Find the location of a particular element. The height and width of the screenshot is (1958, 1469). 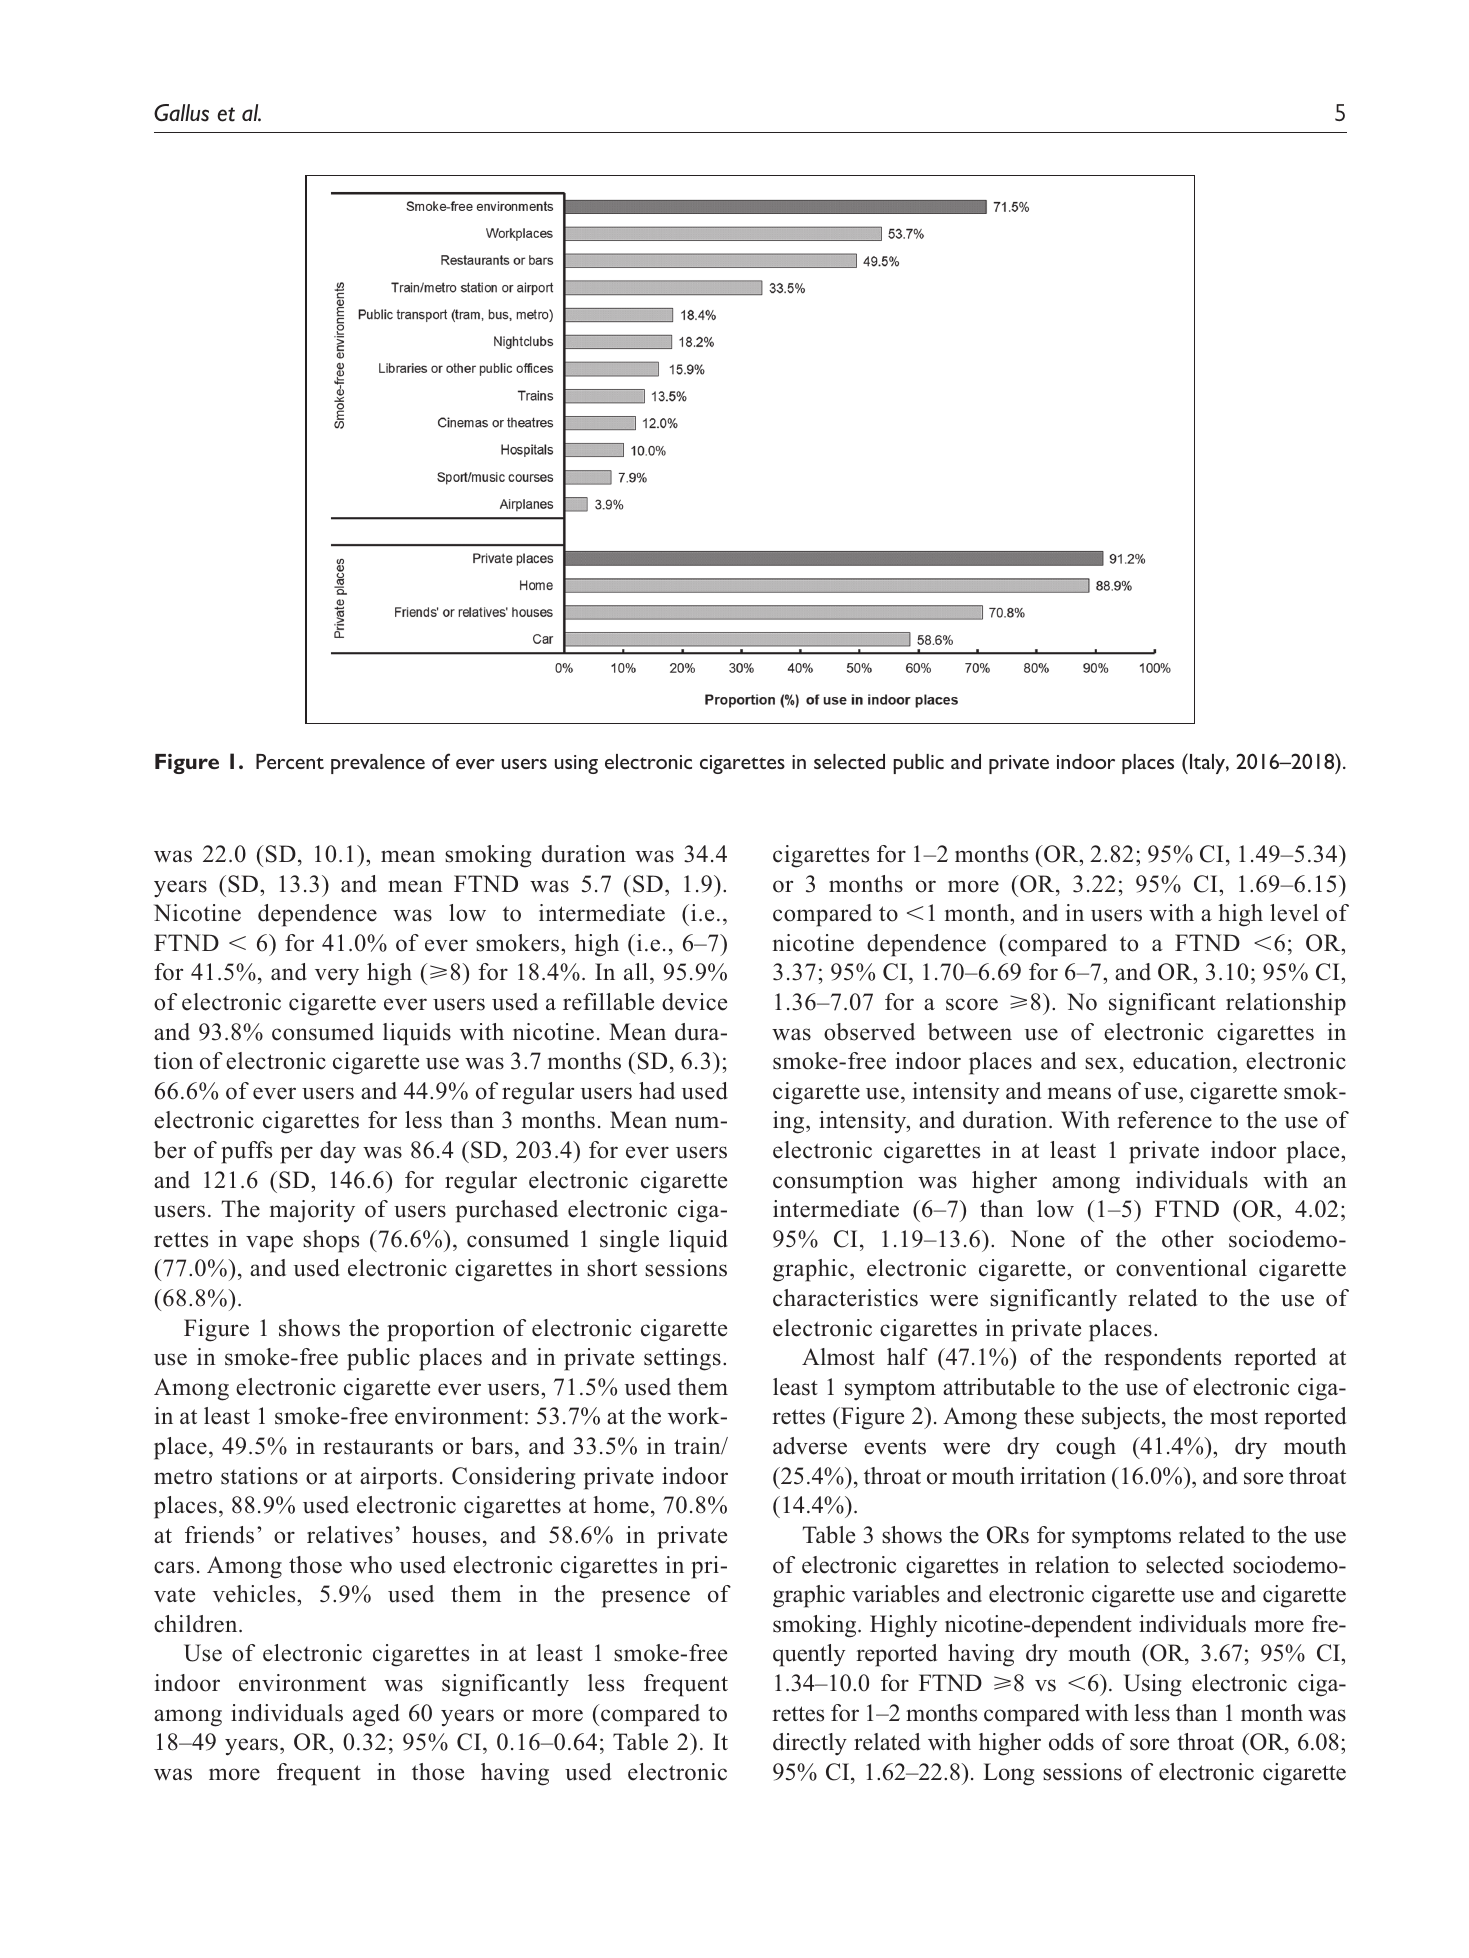

Gallus is located at coordinates (181, 113).
